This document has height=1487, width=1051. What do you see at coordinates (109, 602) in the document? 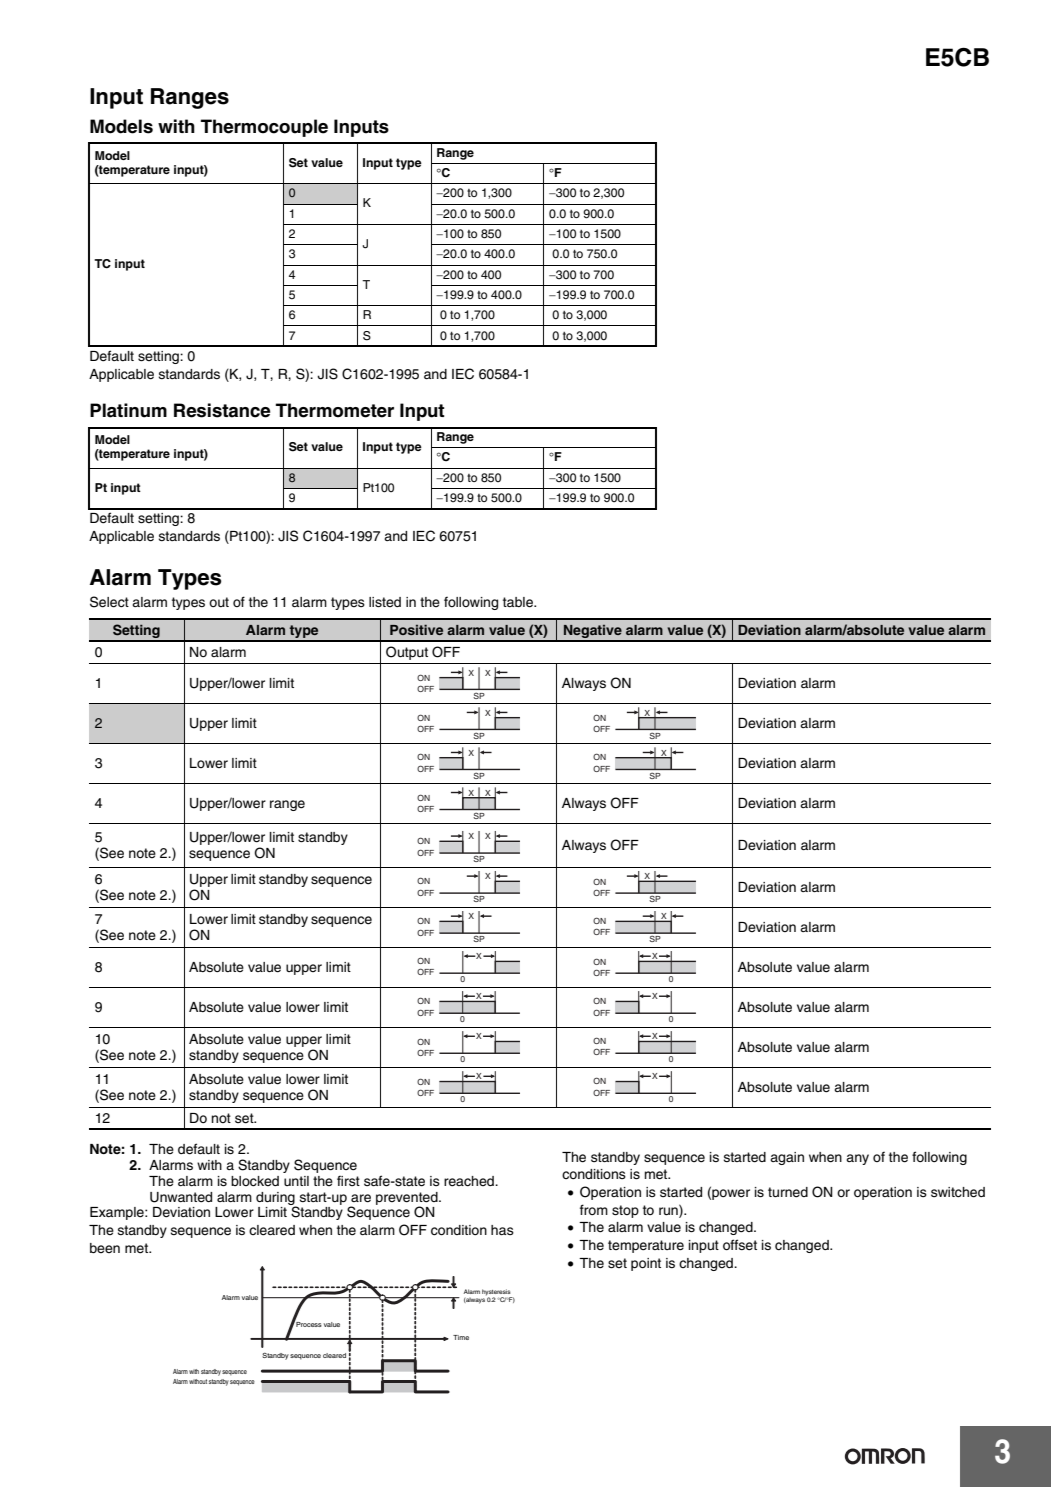
I see `Select` at bounding box center [109, 602].
